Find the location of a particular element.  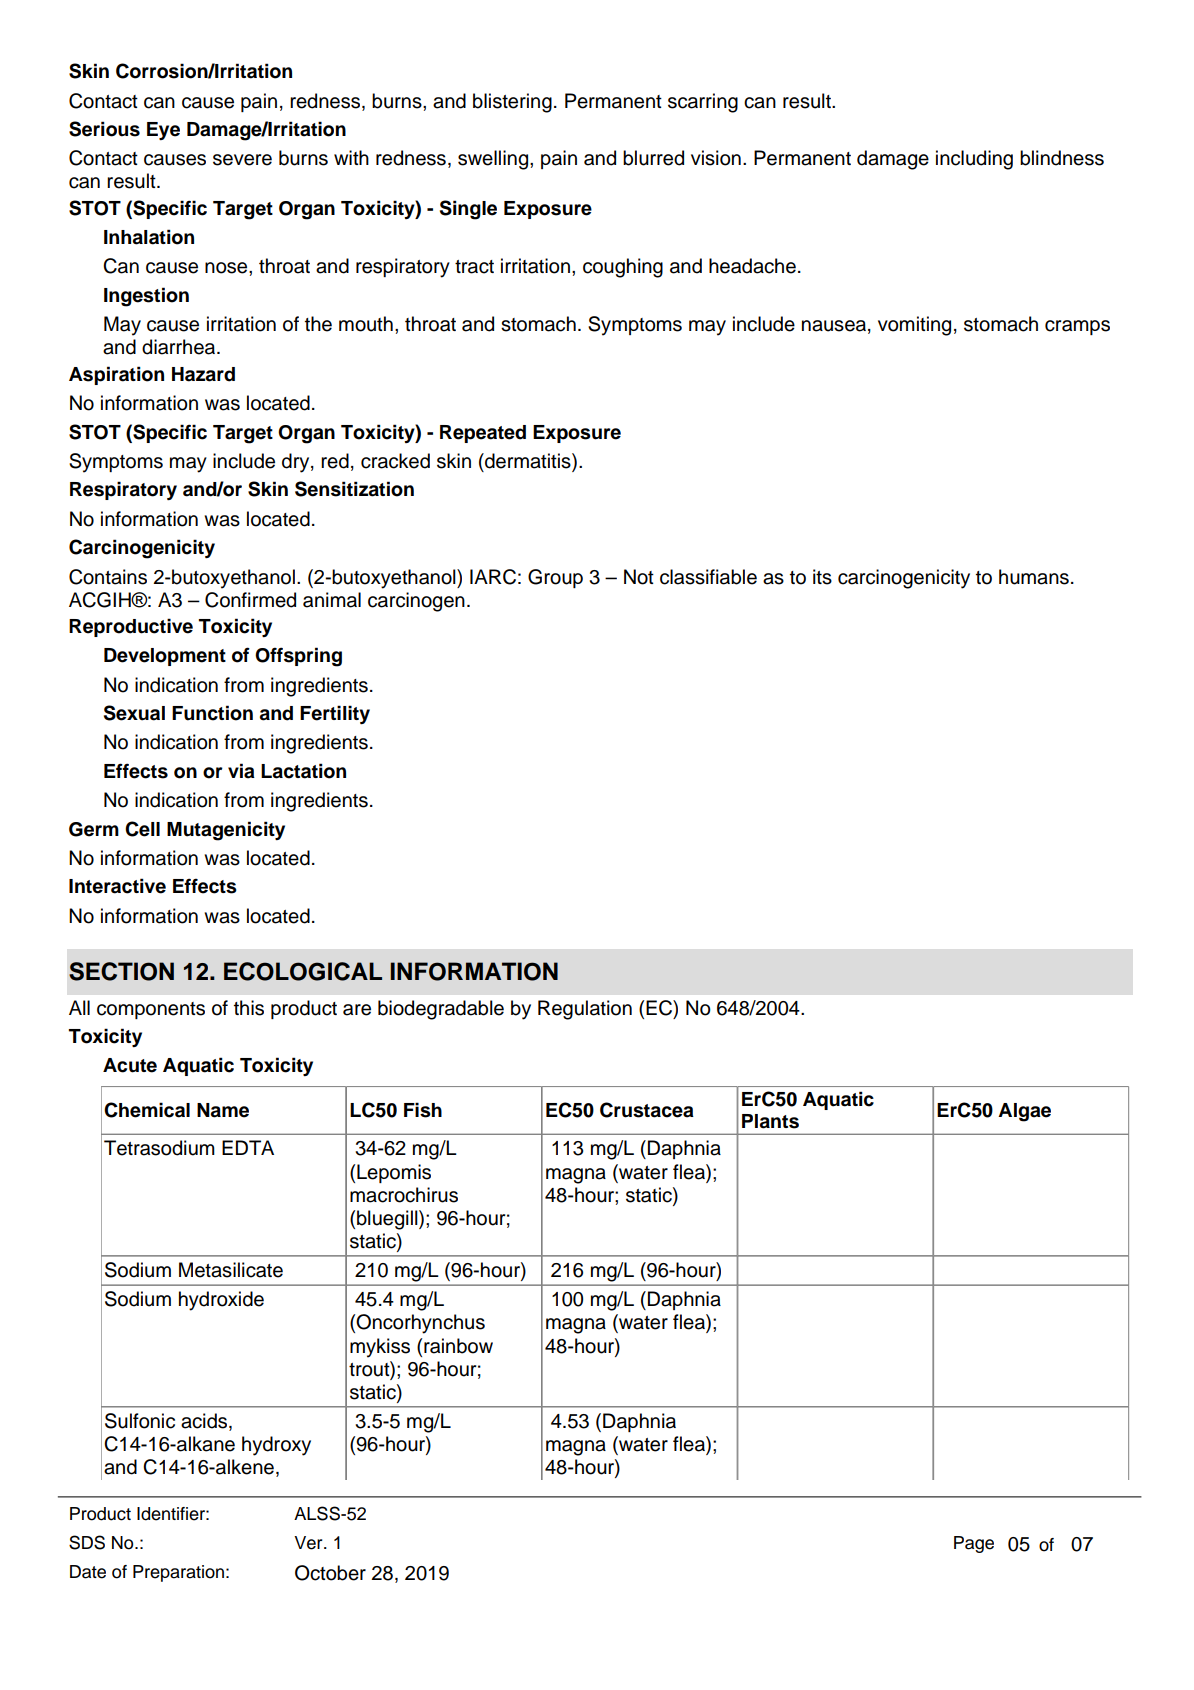

October is located at coordinates (330, 1573).
